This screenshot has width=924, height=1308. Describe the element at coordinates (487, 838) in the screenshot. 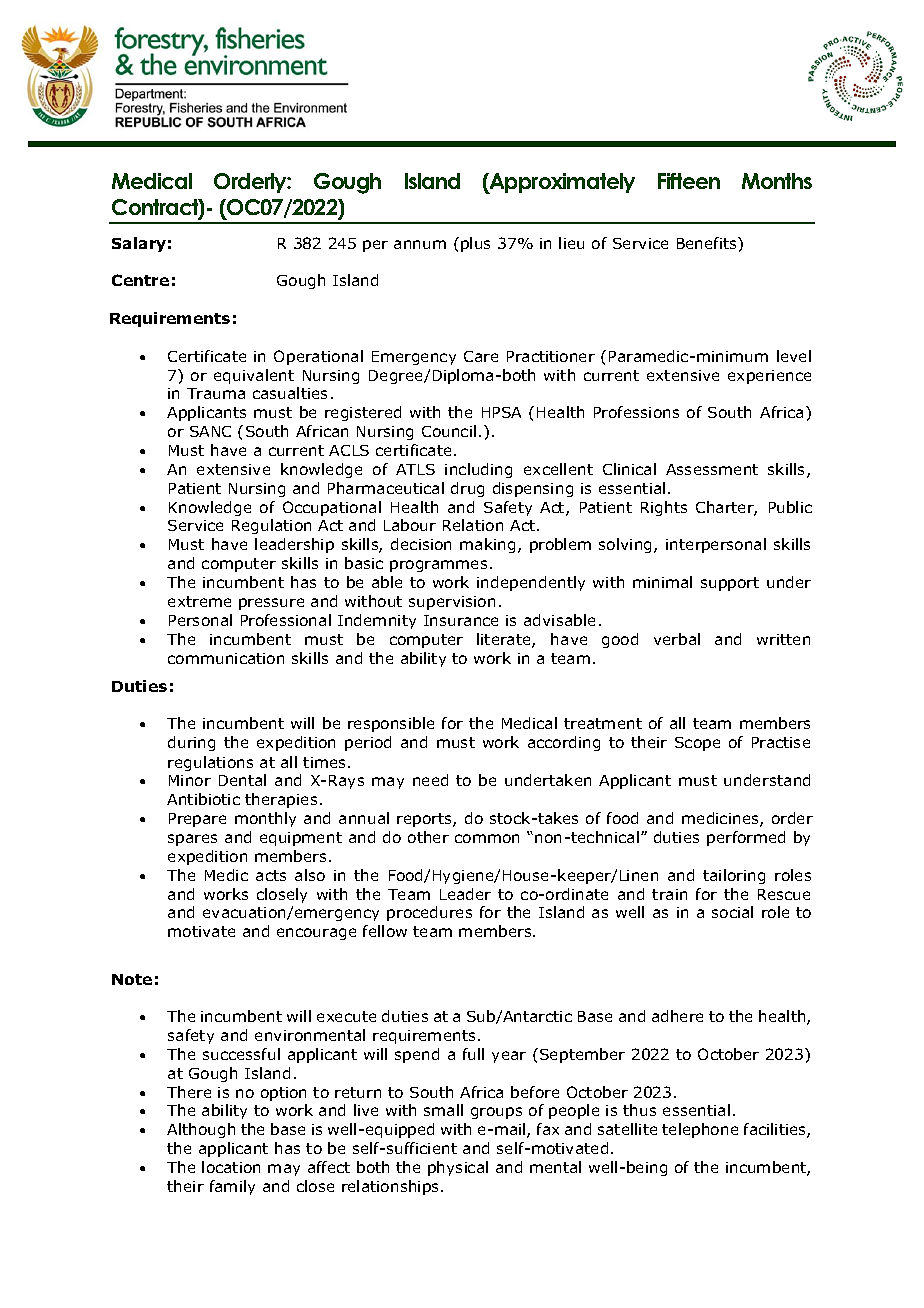

I see `common` at that location.
